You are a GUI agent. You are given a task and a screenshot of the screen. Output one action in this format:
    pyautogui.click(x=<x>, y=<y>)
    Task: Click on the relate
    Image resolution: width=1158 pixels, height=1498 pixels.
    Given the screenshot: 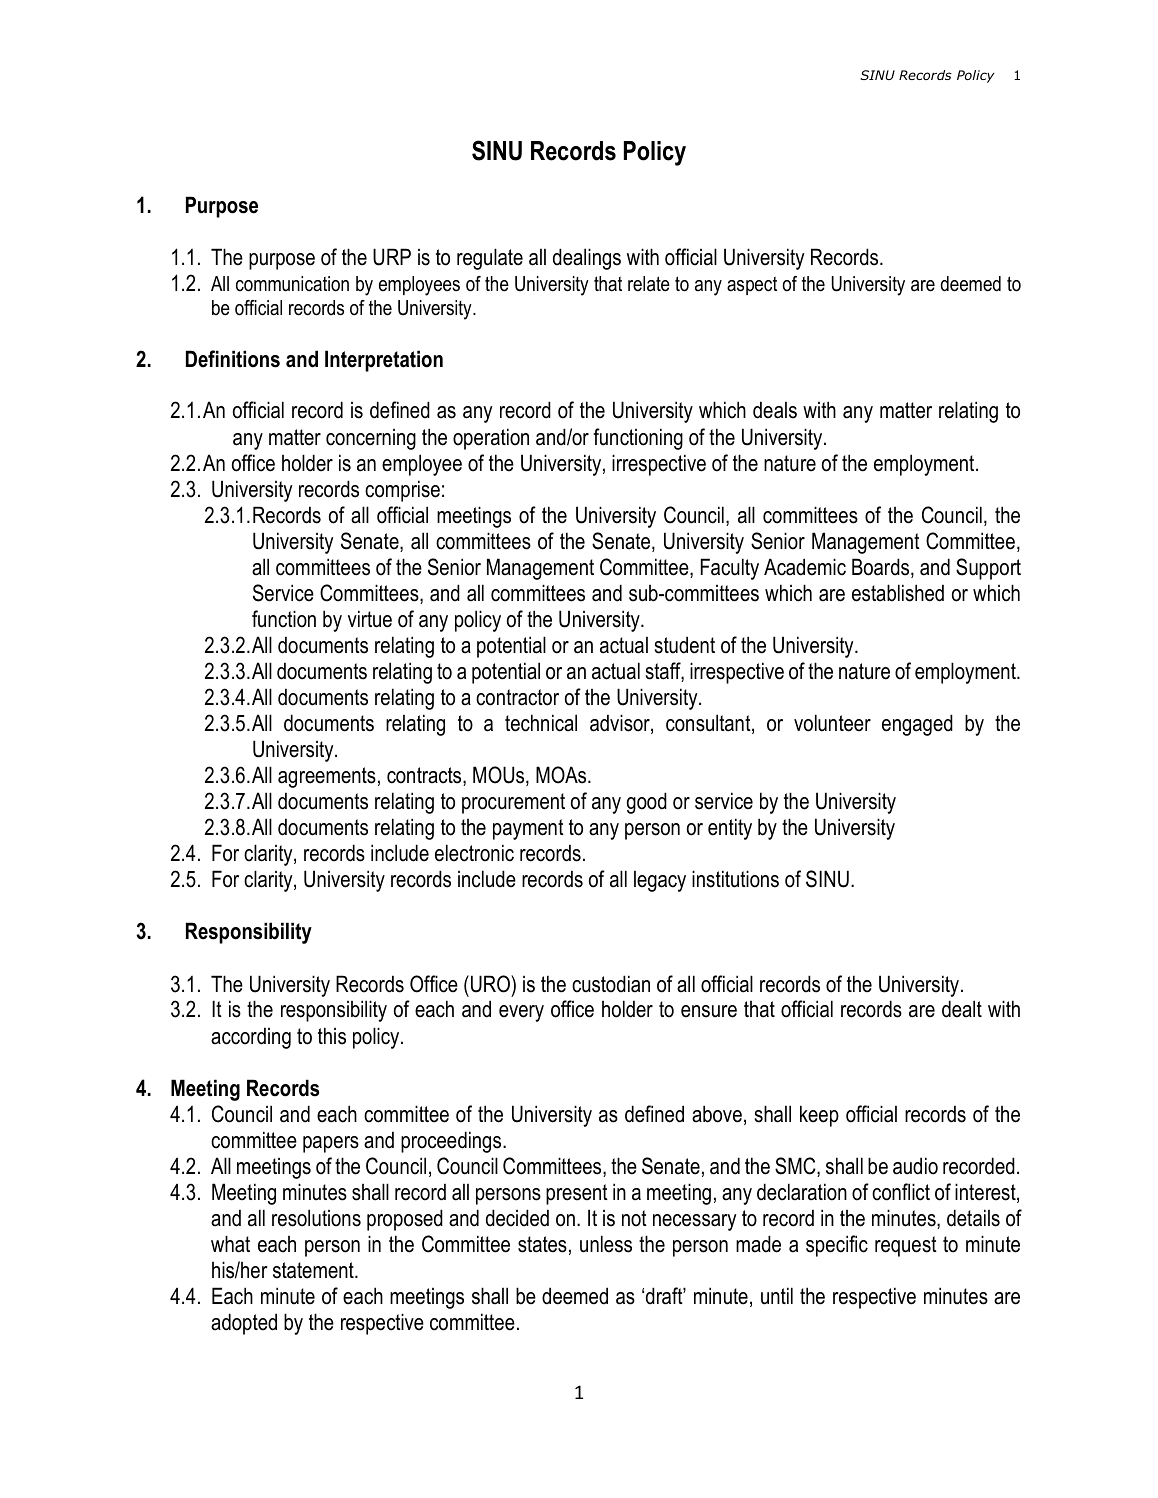 What is the action you would take?
    pyautogui.click(x=649, y=284)
